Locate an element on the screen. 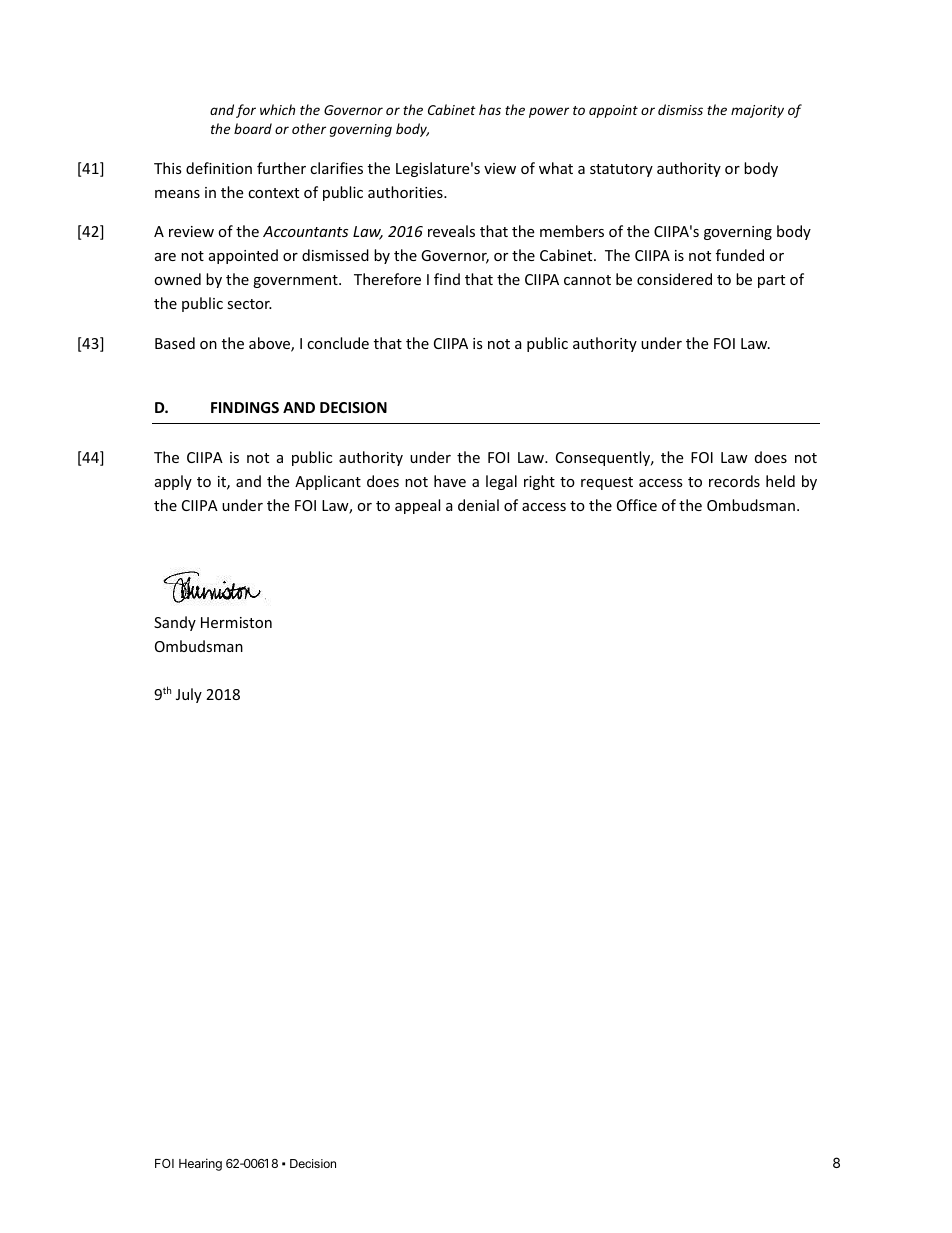  denial is located at coordinates (478, 505).
